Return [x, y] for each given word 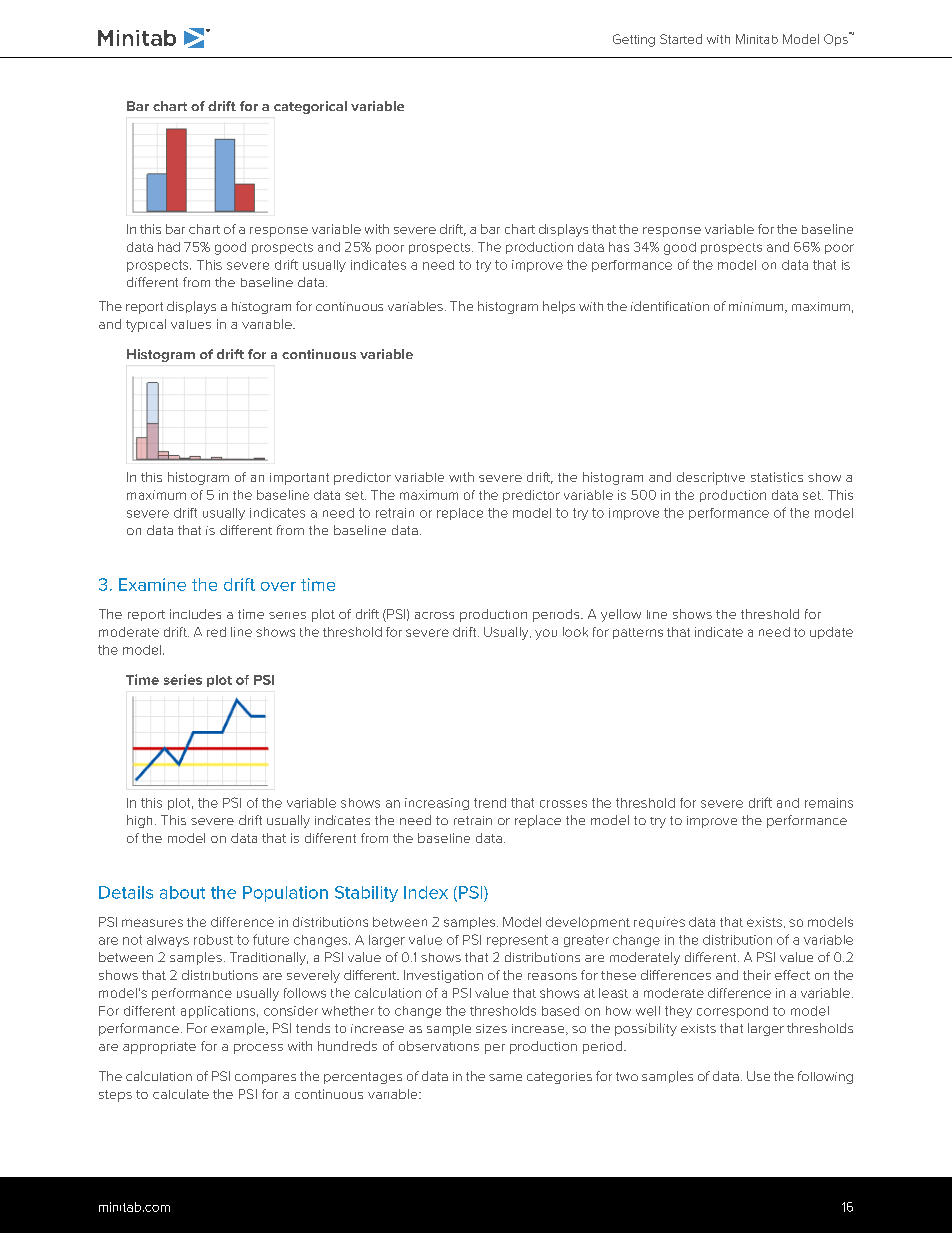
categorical [310, 107]
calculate [181, 1094]
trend [490, 803]
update [831, 633]
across [434, 615]
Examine [152, 584]
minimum [757, 307]
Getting [634, 40]
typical [146, 325]
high [139, 821]
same [505, 1077]
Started [681, 39]
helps [559, 307]
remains [829, 803]
